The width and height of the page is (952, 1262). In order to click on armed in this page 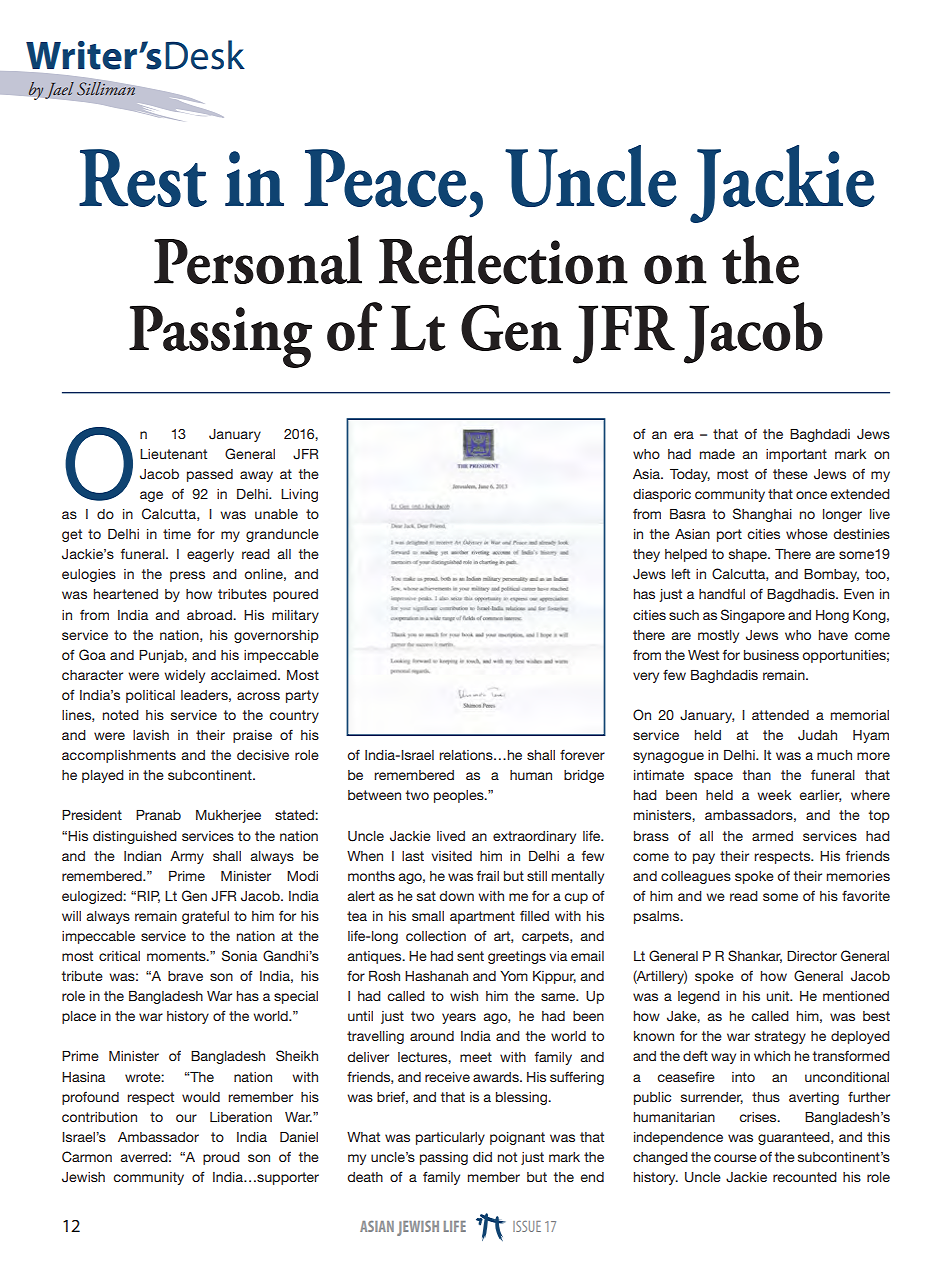, I will do `click(772, 836)`.
